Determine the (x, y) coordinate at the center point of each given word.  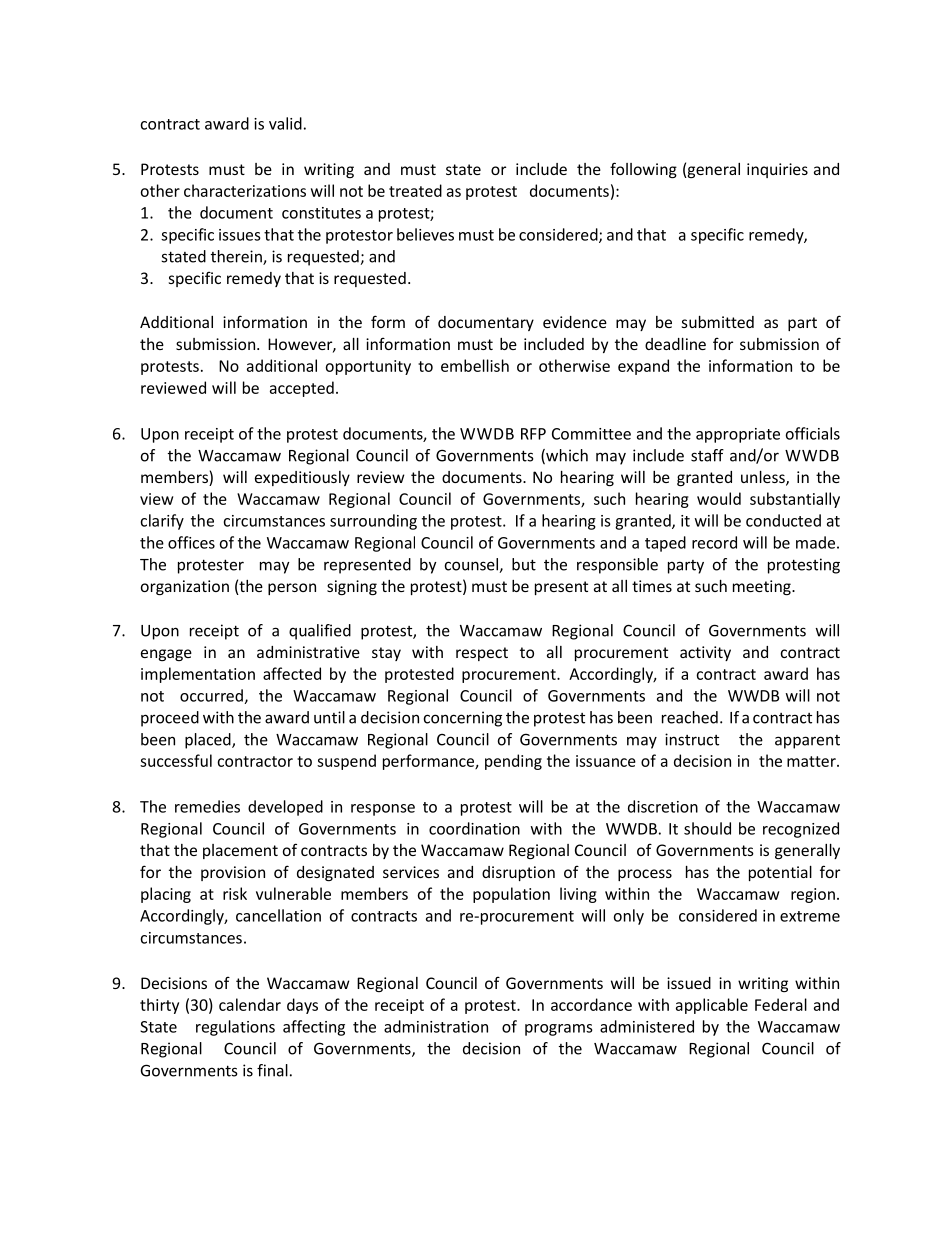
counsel (472, 565)
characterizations (245, 190)
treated (415, 190)
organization (185, 587)
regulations (235, 1028)
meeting (763, 587)
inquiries (777, 170)
